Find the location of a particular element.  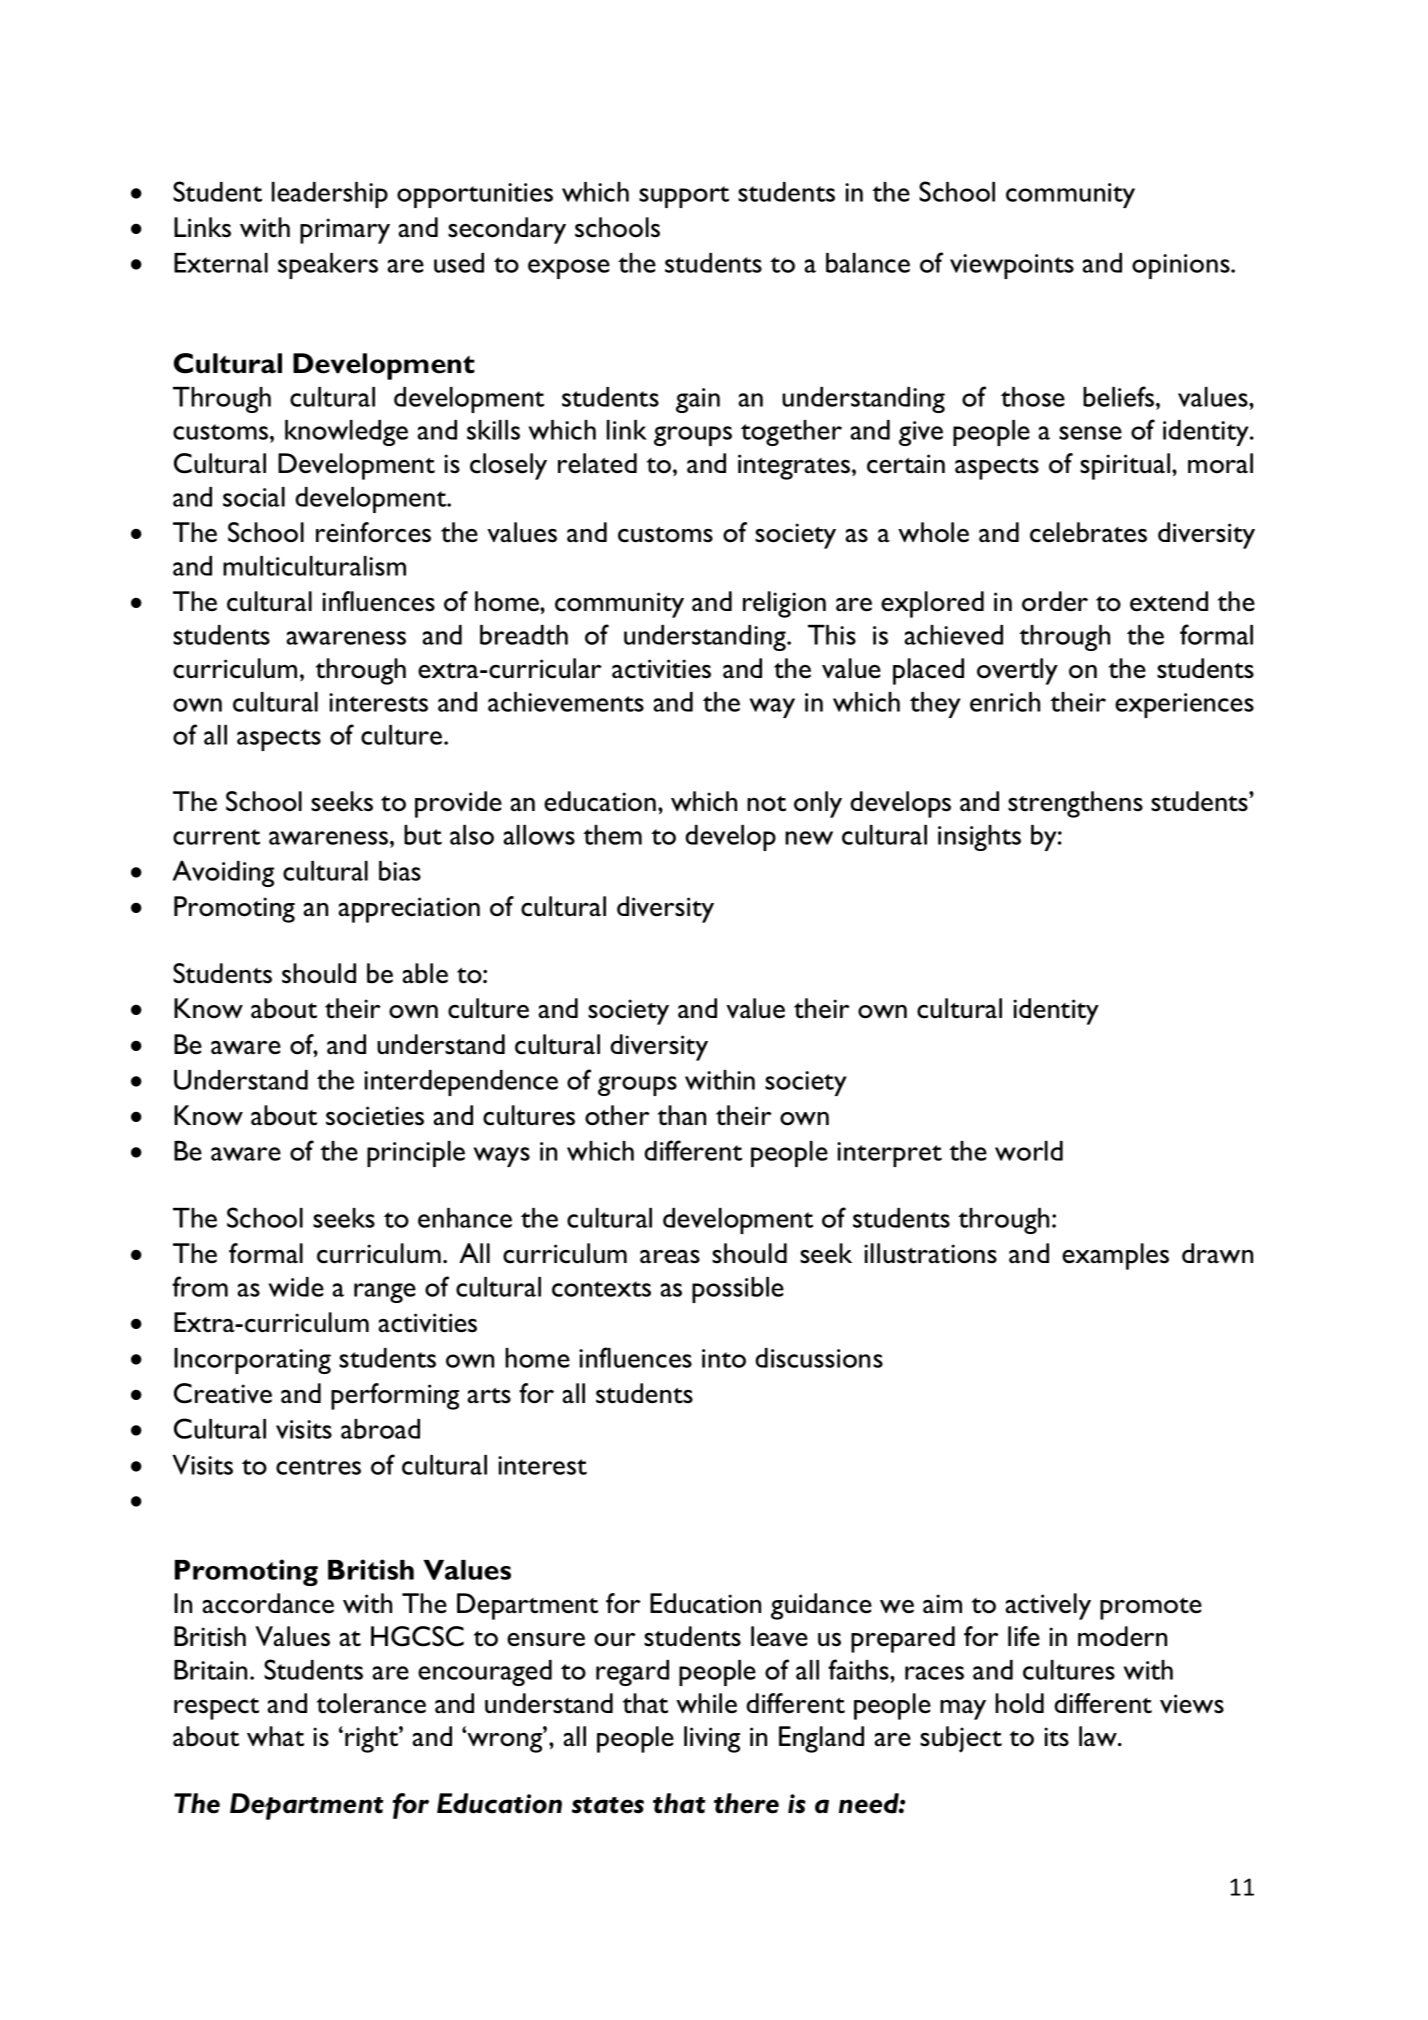

what is located at coordinates (275, 1736).
